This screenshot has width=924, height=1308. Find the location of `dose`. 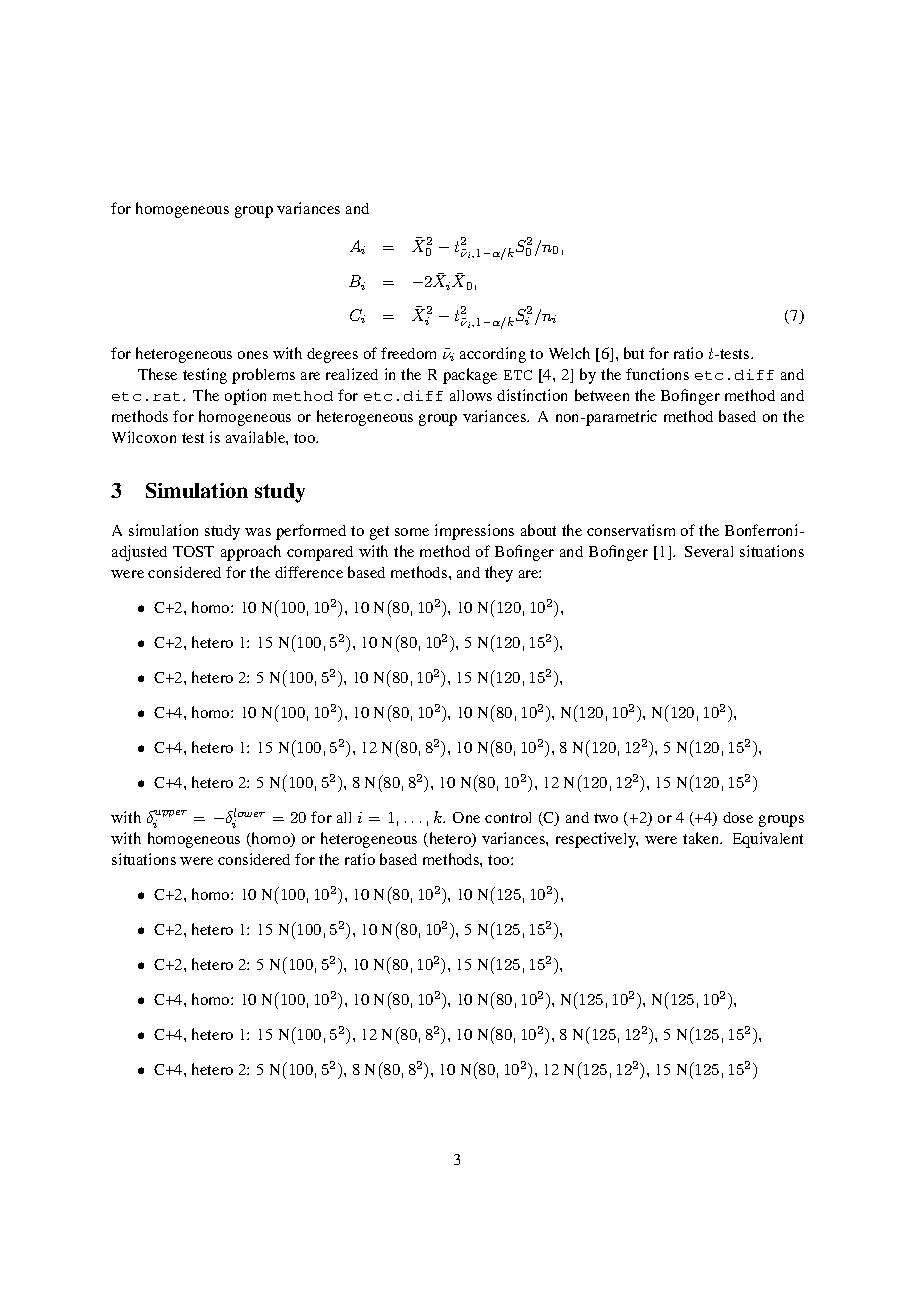

dose is located at coordinates (738, 817).
